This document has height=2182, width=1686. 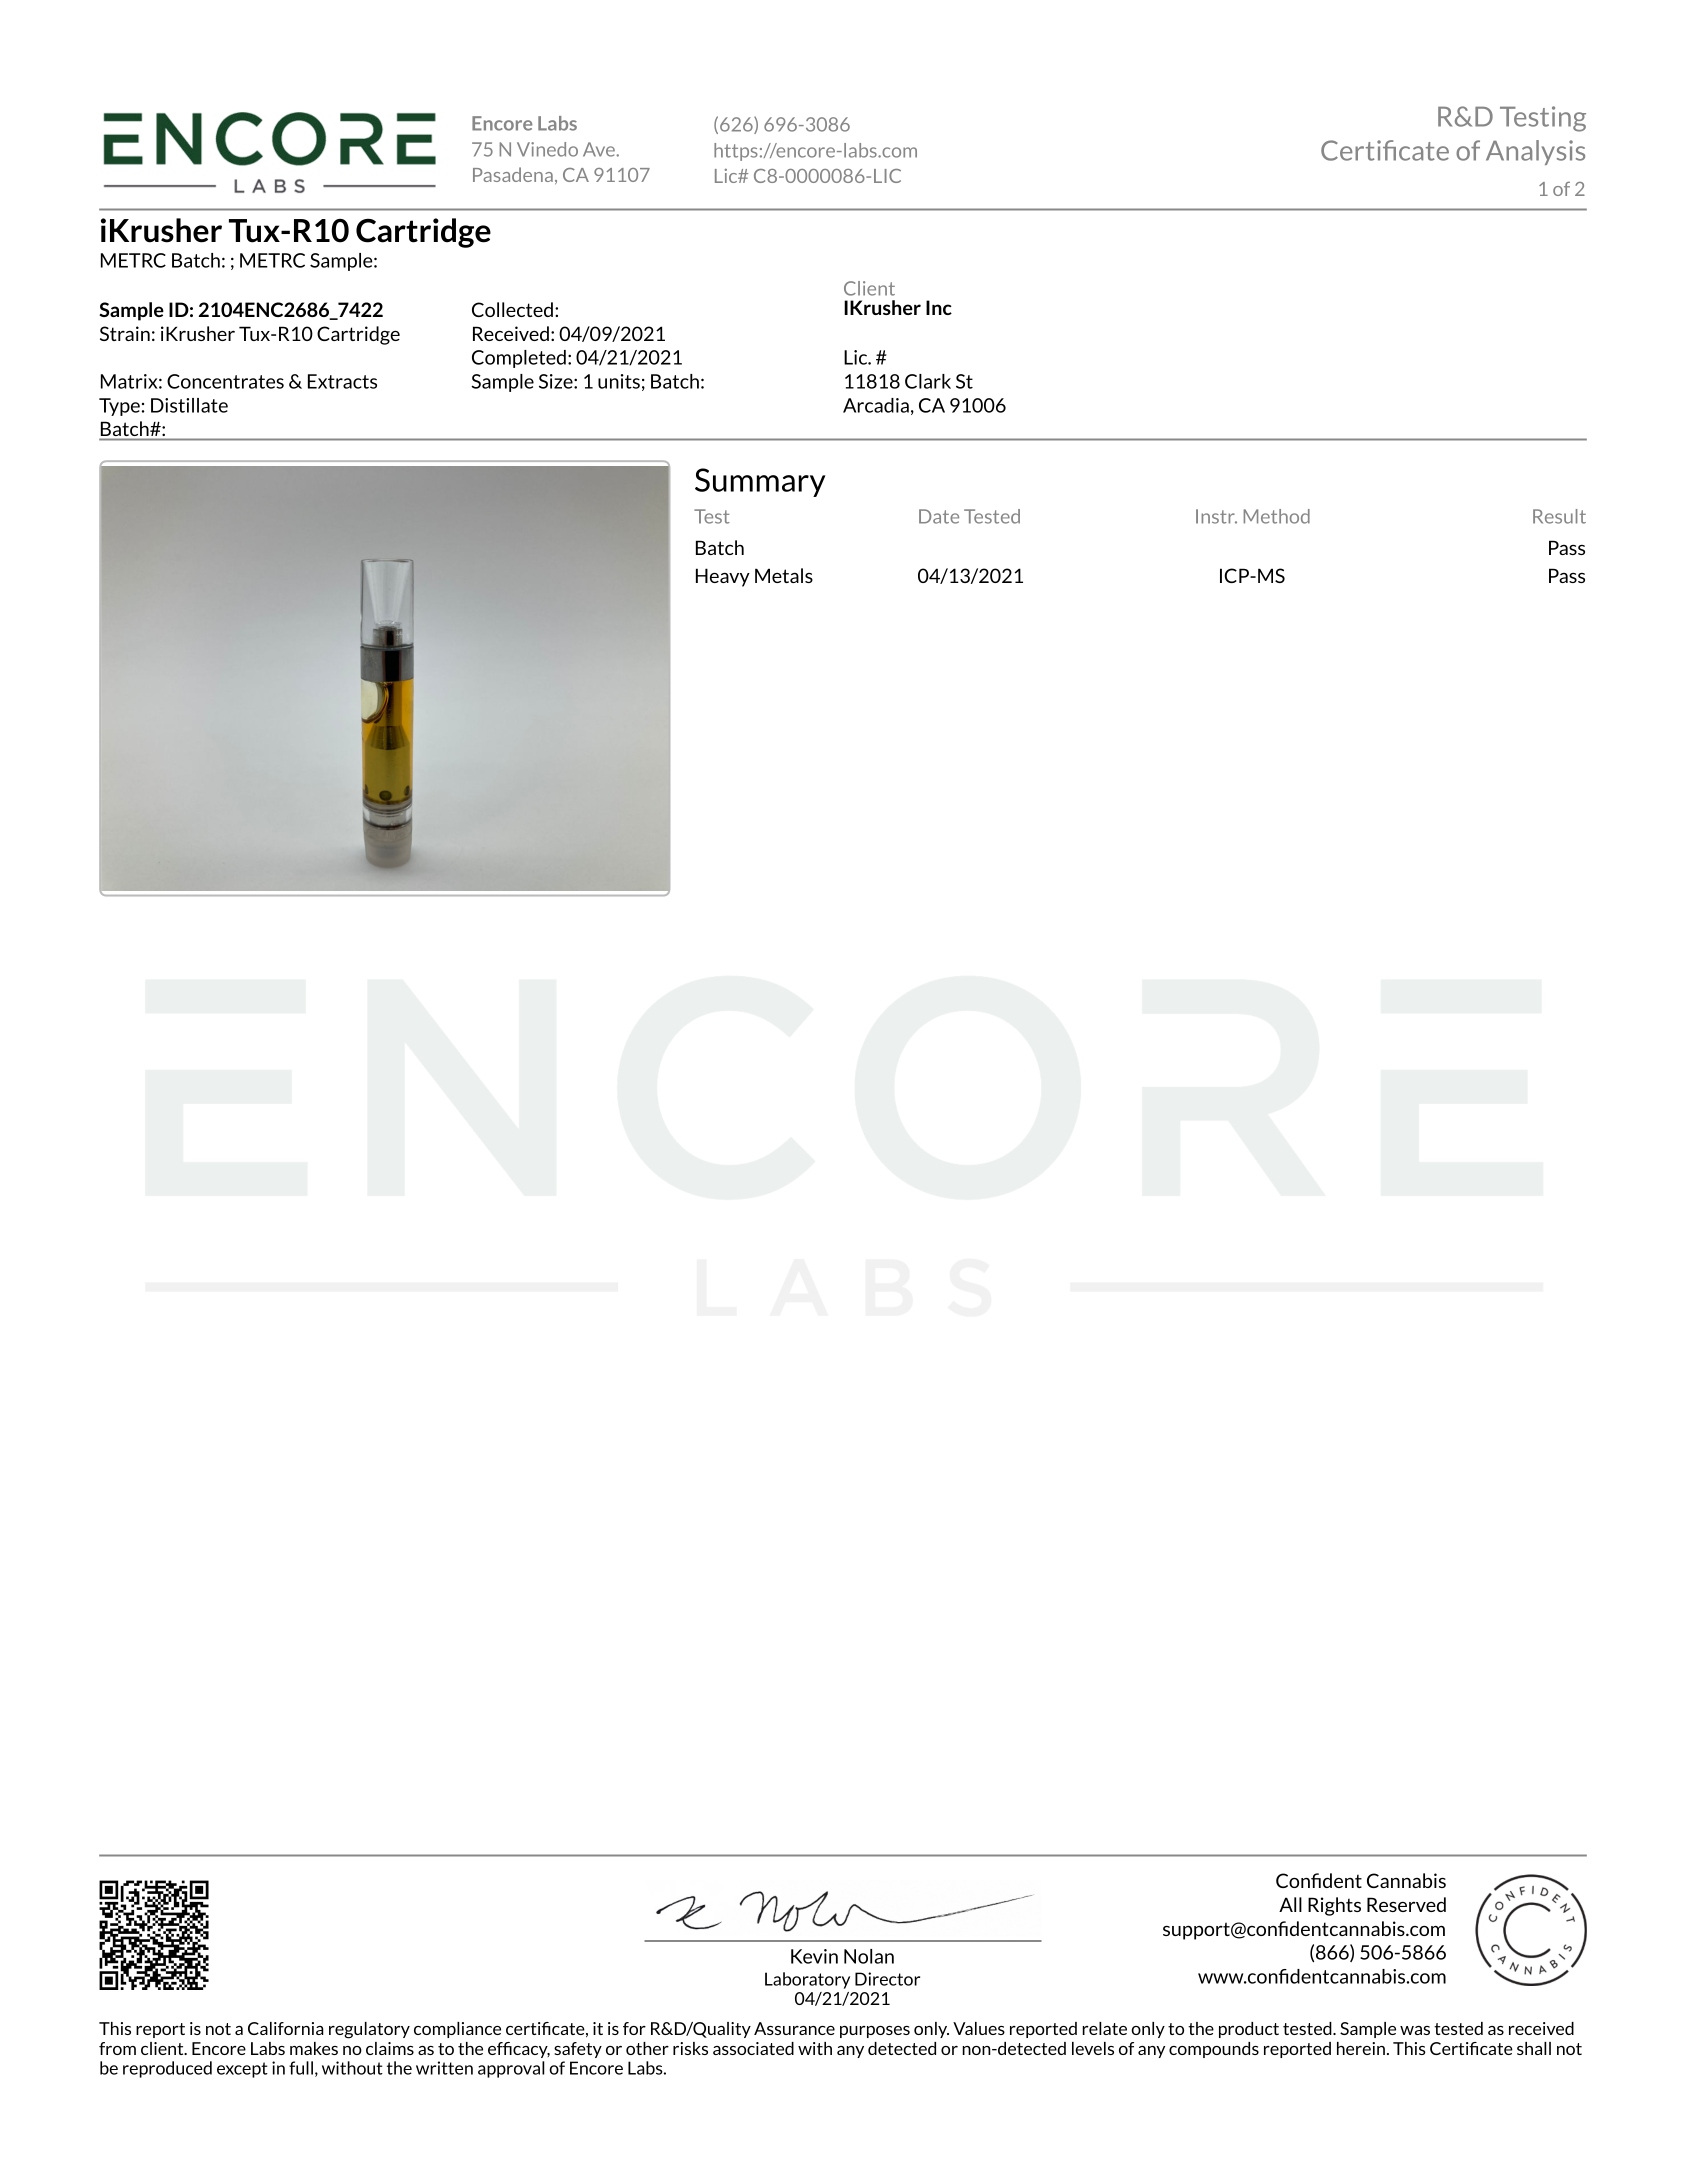 What do you see at coordinates (939, 516) in the document?
I see `Date` at bounding box center [939, 516].
